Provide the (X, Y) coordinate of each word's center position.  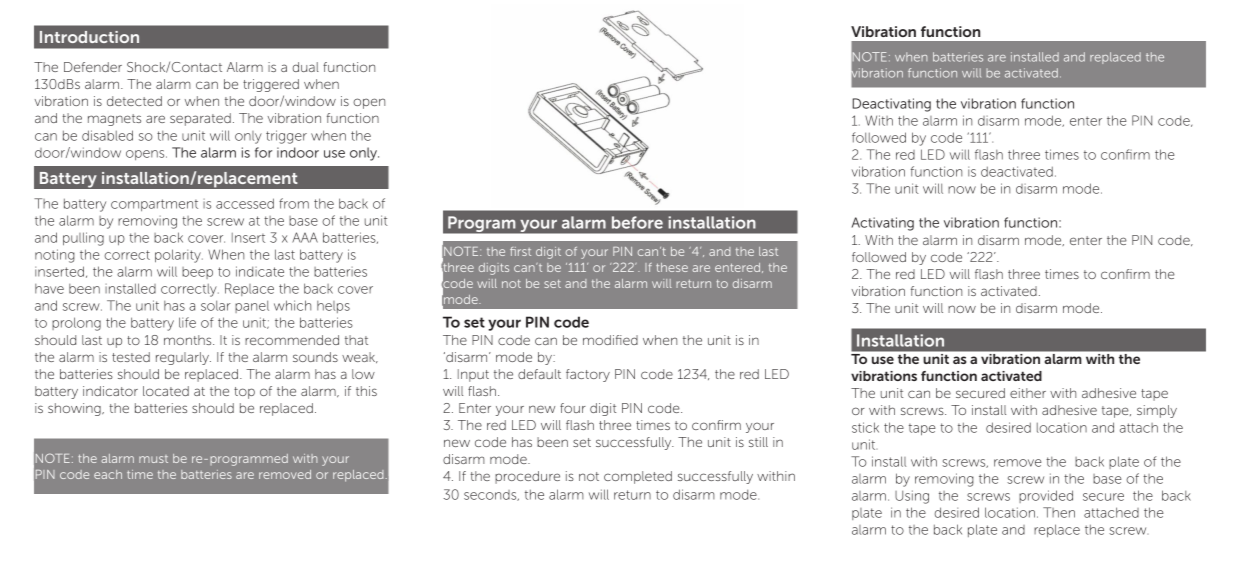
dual (305, 67)
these (672, 267)
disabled (107, 135)
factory (588, 375)
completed (638, 477)
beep (197, 273)
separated (200, 119)
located (166, 391)
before (637, 222)
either (1028, 393)
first (520, 251)
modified (610, 340)
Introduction (89, 37)
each (108, 474)
